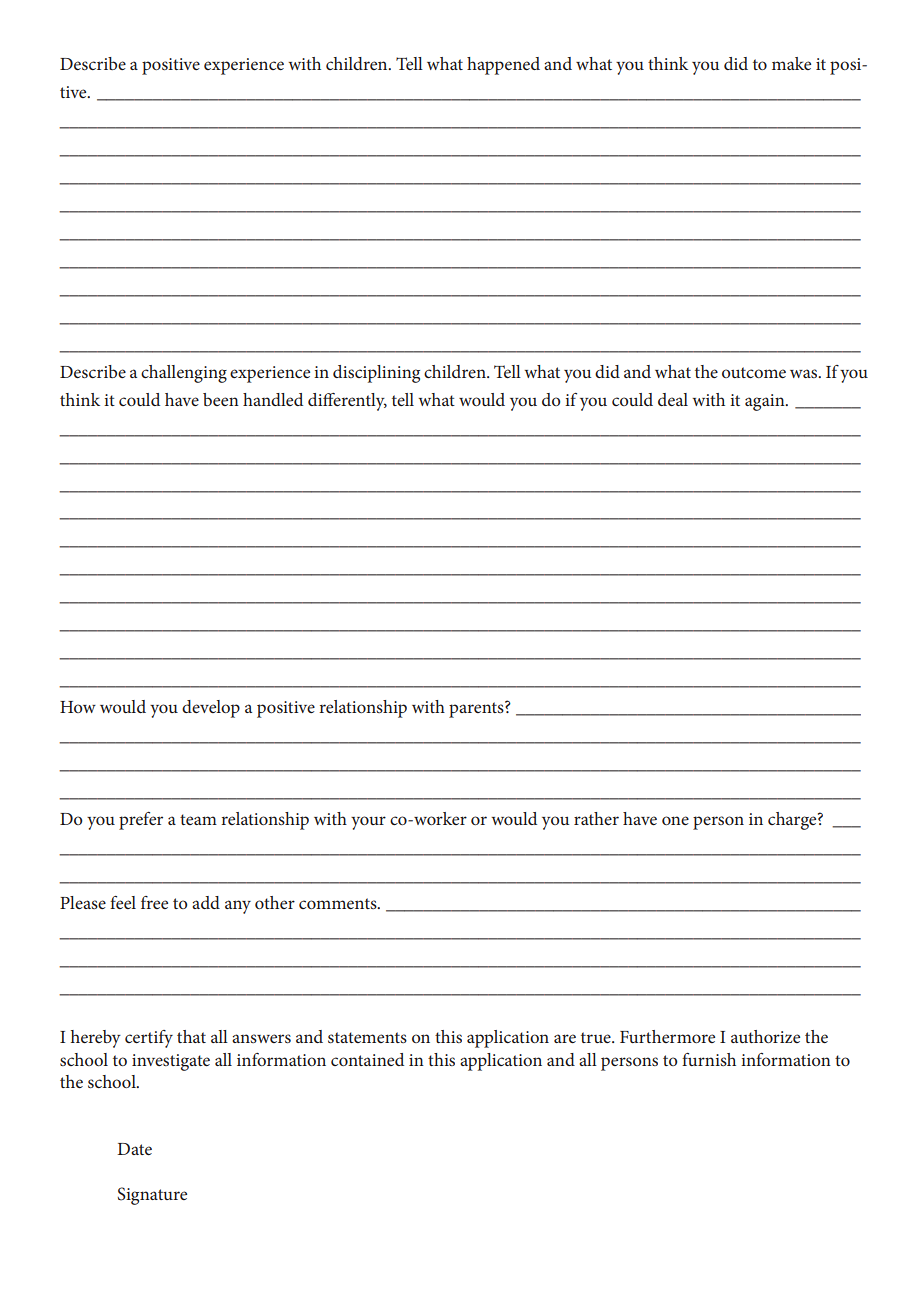  Describe the element at coordinates (709, 1059) in the screenshot. I see `furnish` at that location.
